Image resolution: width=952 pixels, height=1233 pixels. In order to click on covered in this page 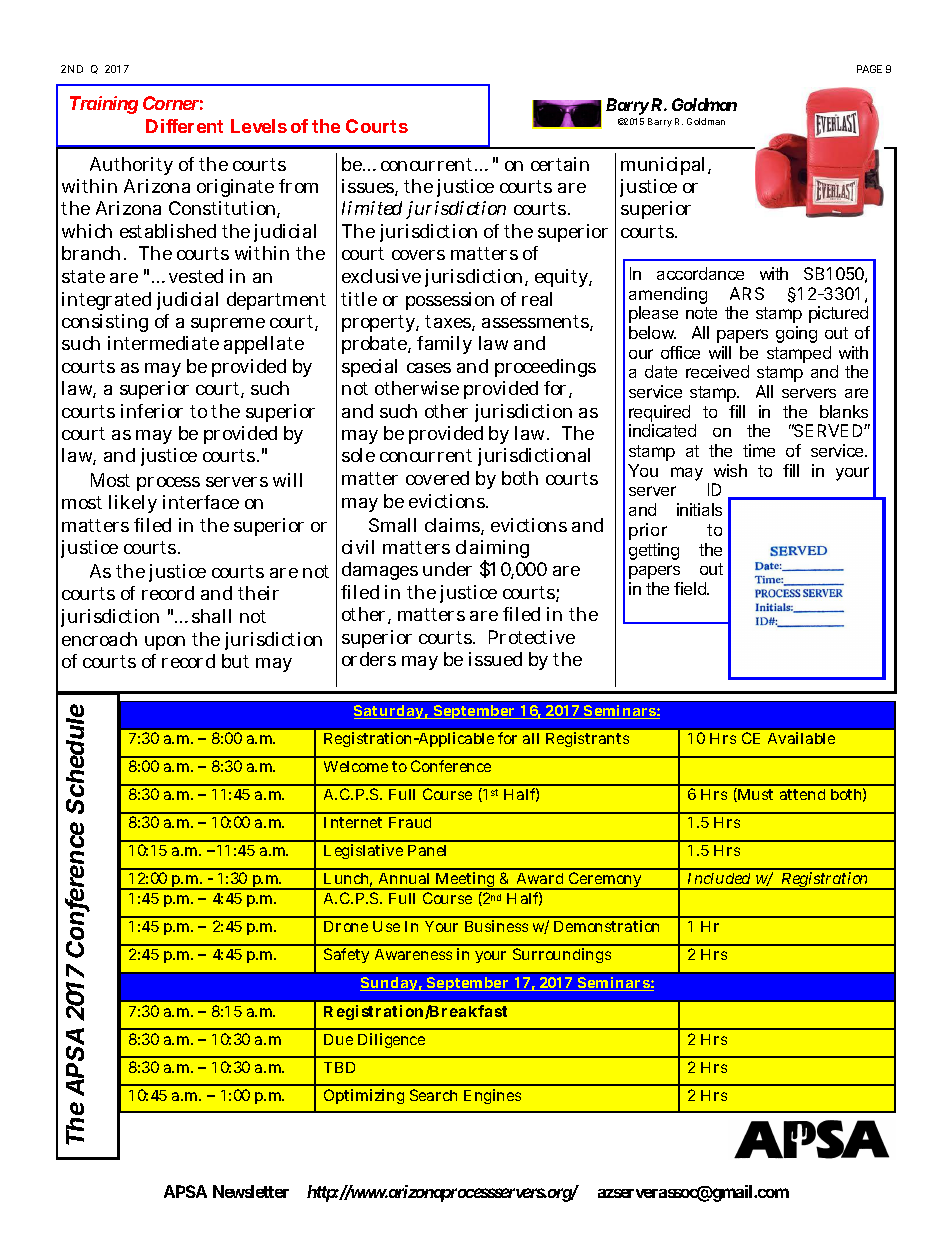, I will do `click(437, 478)`.
